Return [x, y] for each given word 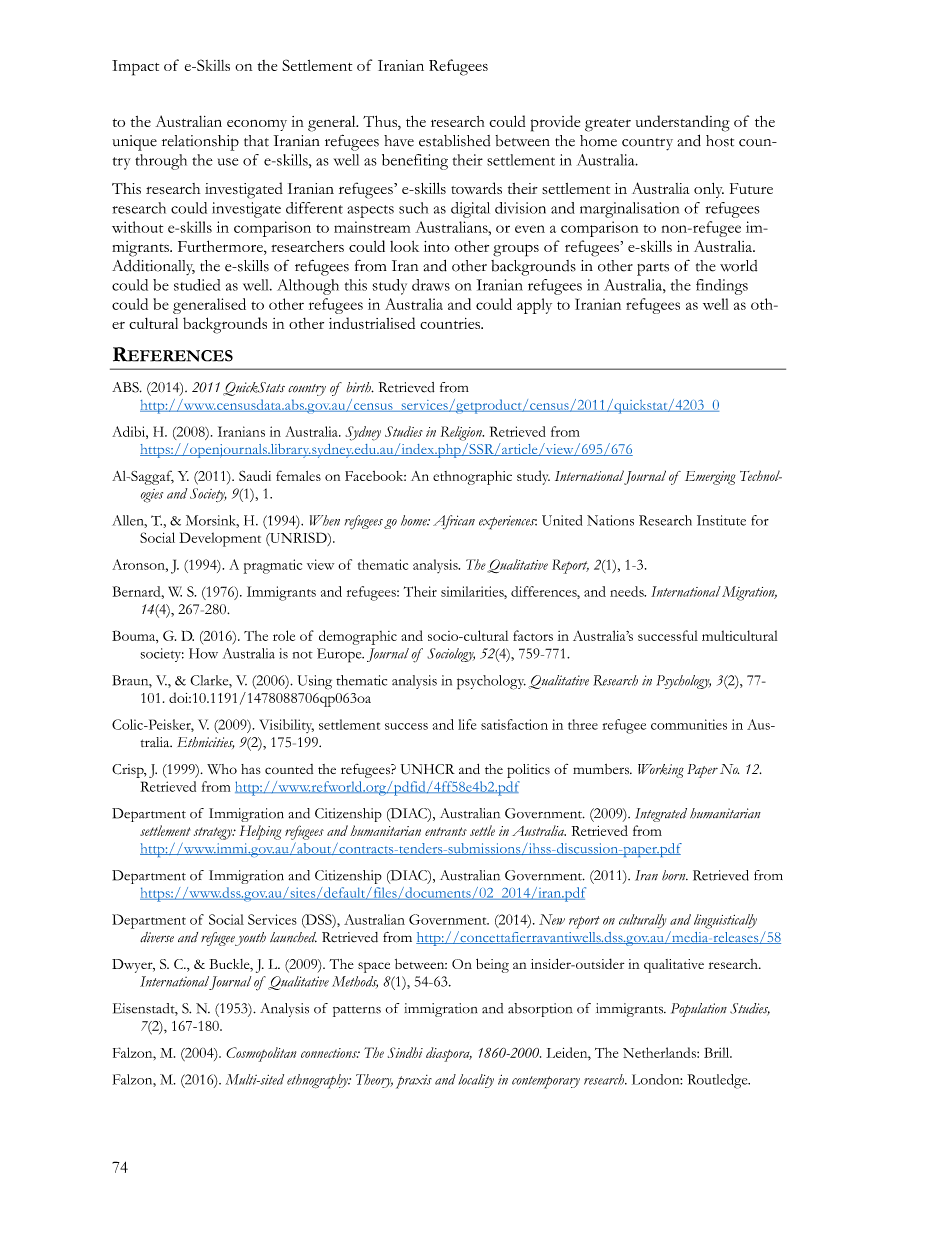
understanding [683, 123]
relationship [200, 143]
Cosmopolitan [261, 1054]
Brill [718, 1052]
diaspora [449, 1054]
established [454, 141]
